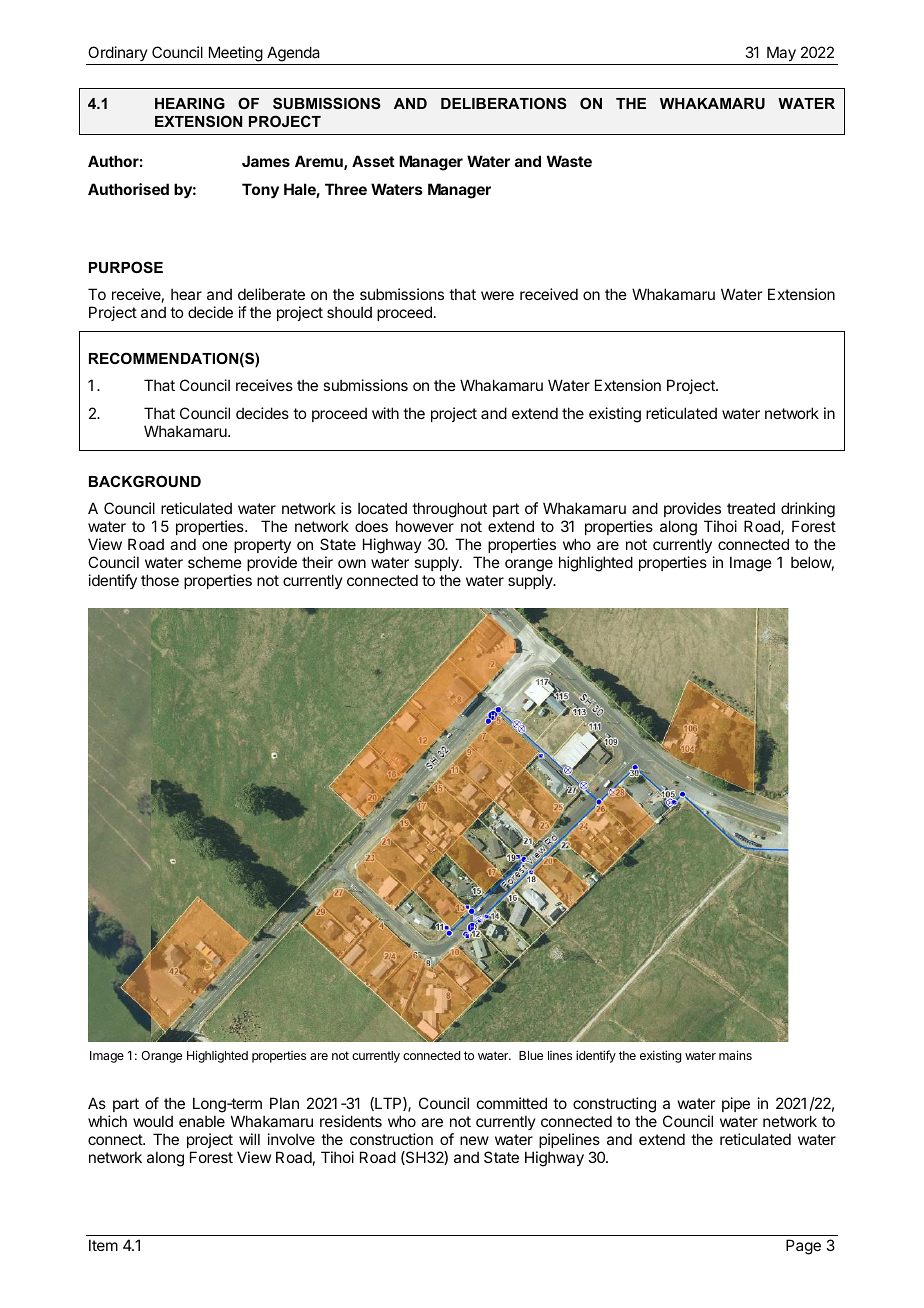 The image size is (924, 1308). I want to click on new, so click(474, 1140).
